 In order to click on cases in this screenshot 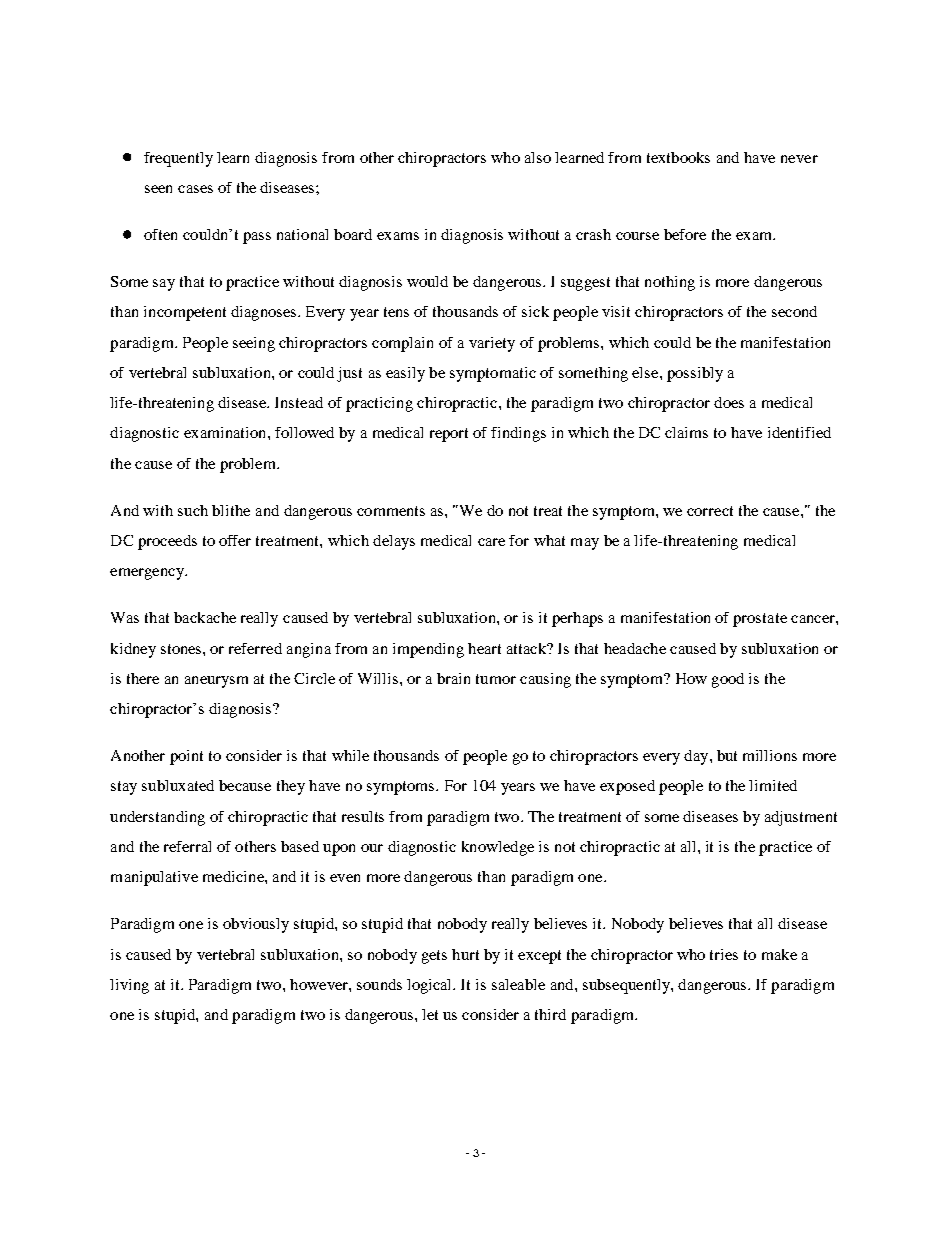, I will do `click(195, 189)`.
